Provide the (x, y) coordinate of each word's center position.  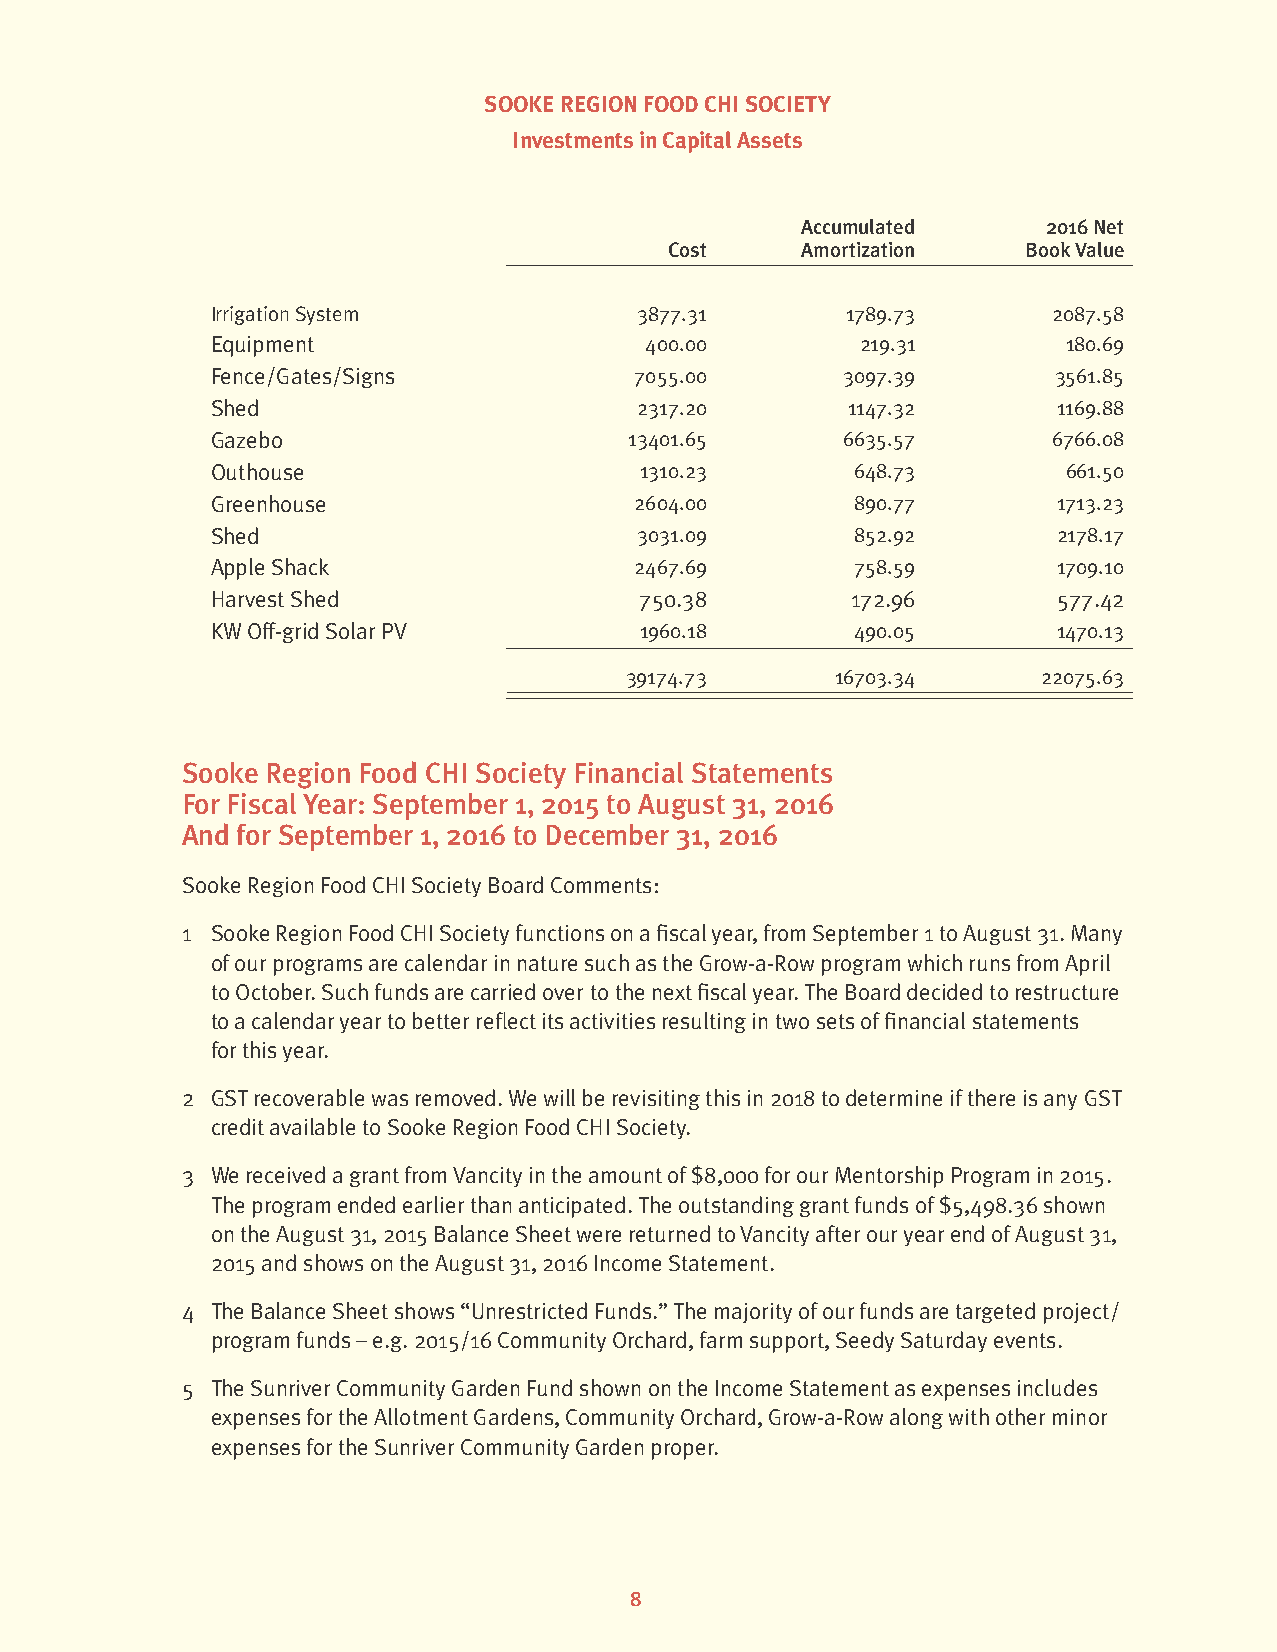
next (672, 992)
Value (1099, 249)
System (327, 315)
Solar (350, 630)
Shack (300, 566)
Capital (697, 142)
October (275, 991)
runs (990, 965)
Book (1048, 249)
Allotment (421, 1416)
